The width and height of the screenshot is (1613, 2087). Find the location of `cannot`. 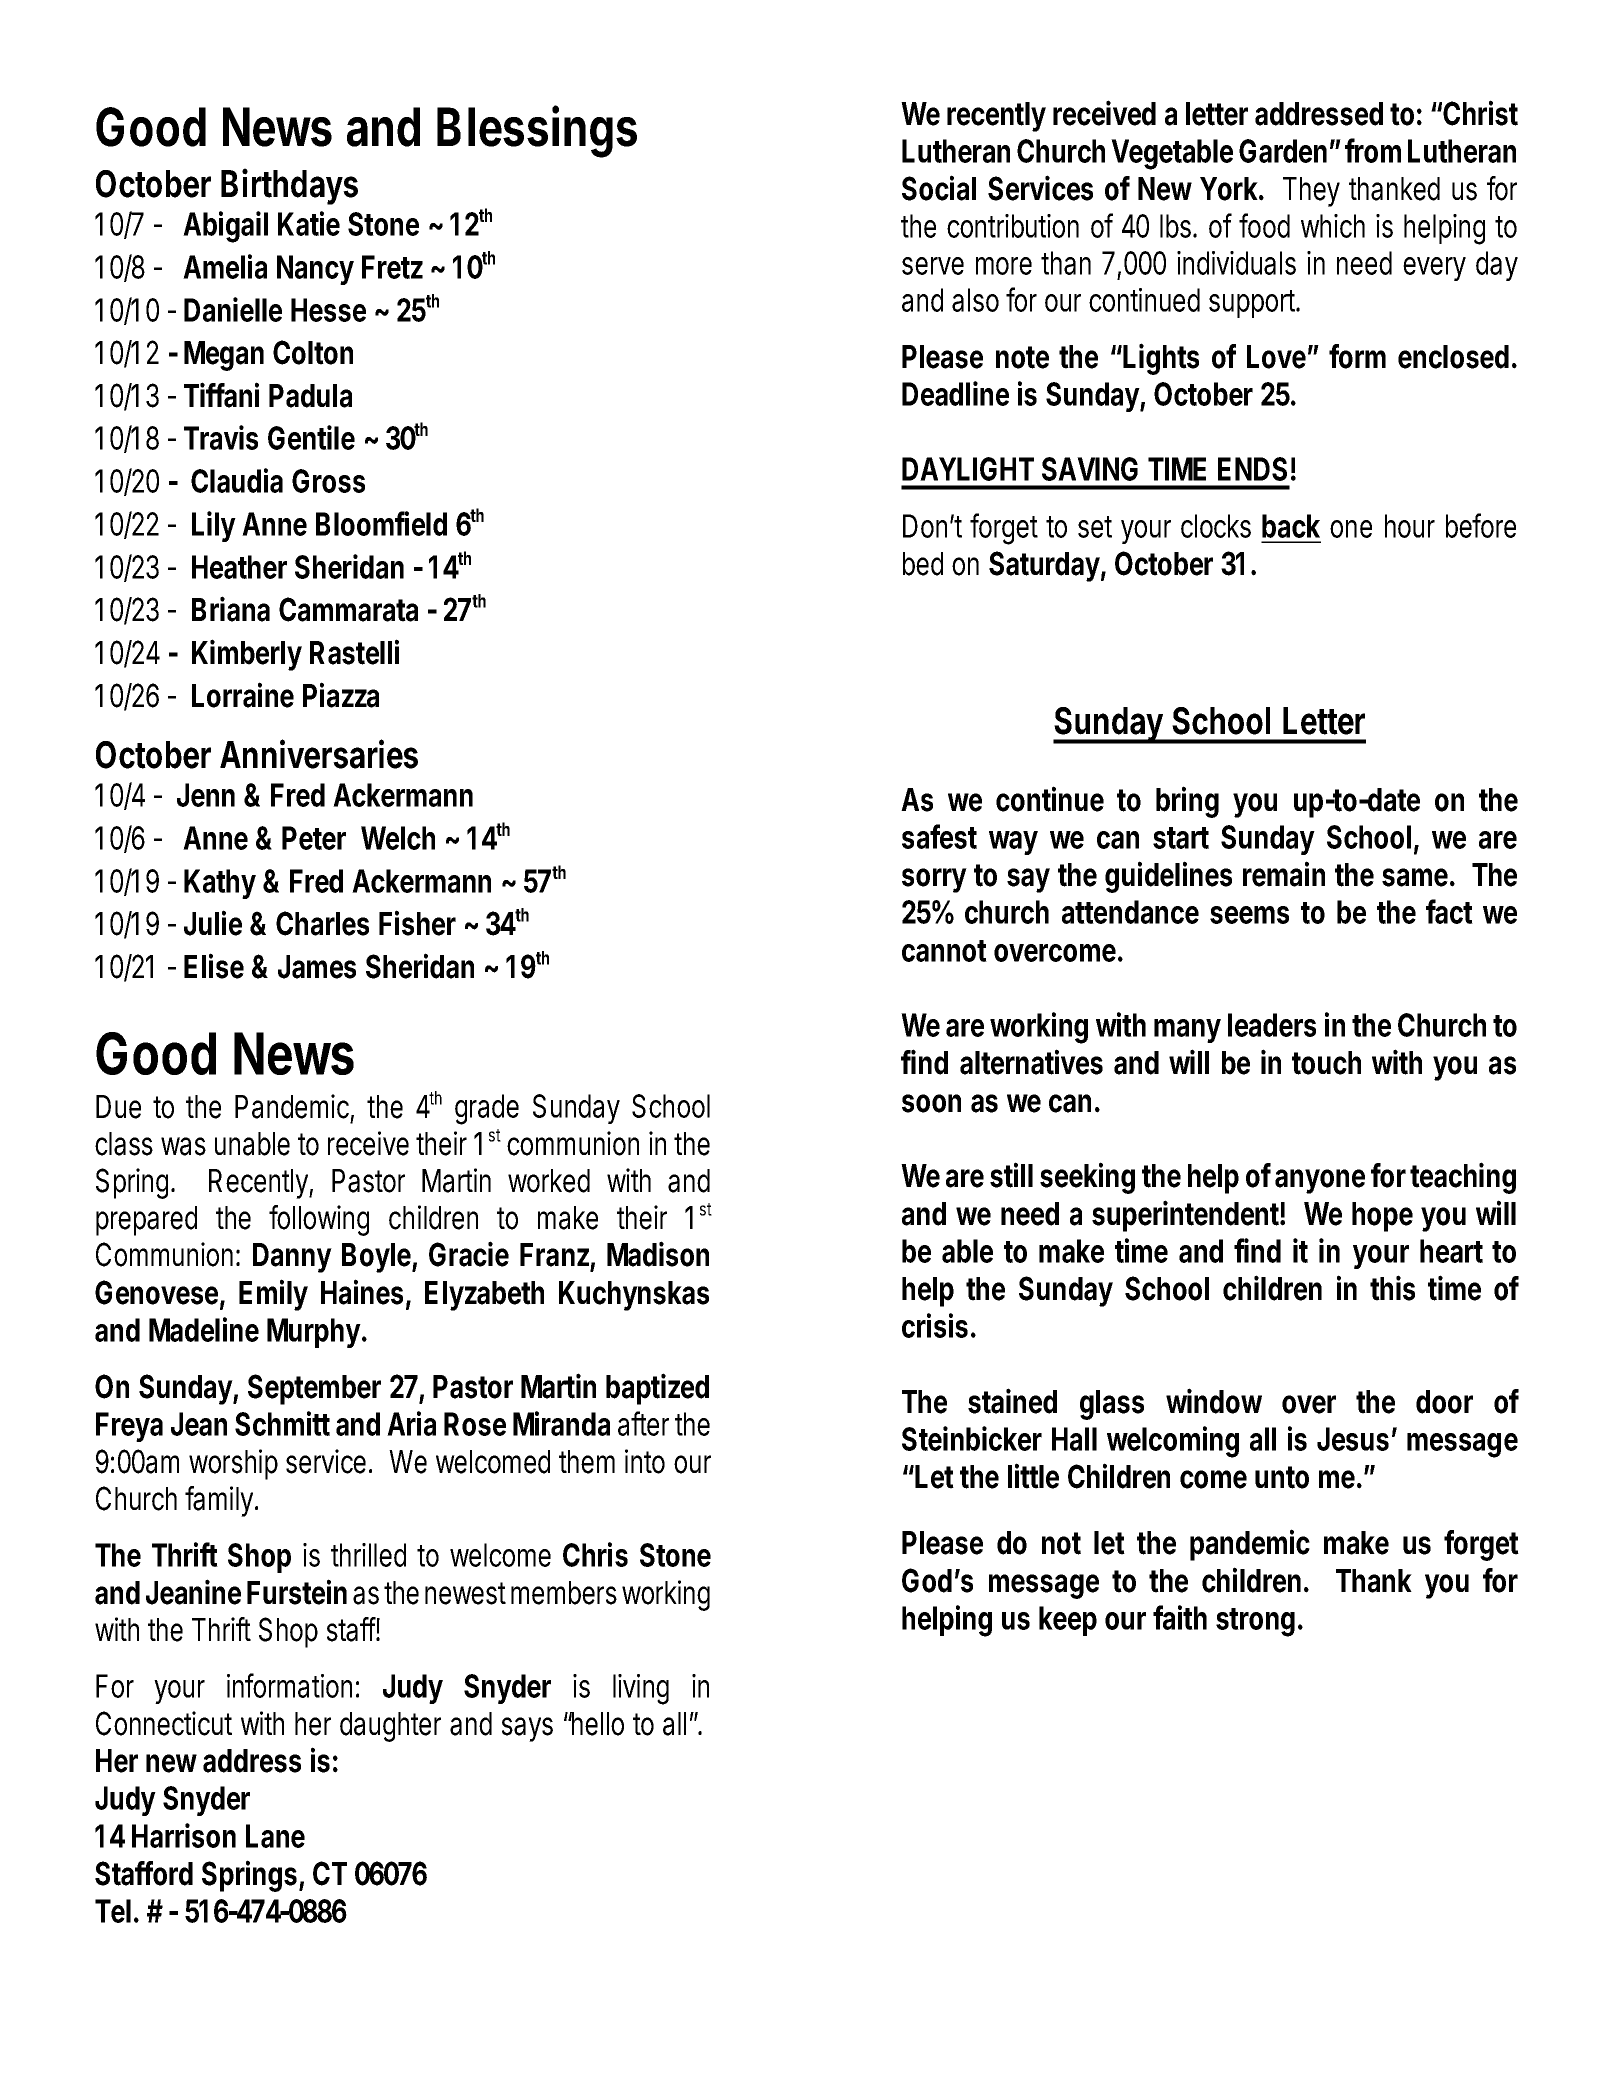

cannot is located at coordinates (944, 951).
